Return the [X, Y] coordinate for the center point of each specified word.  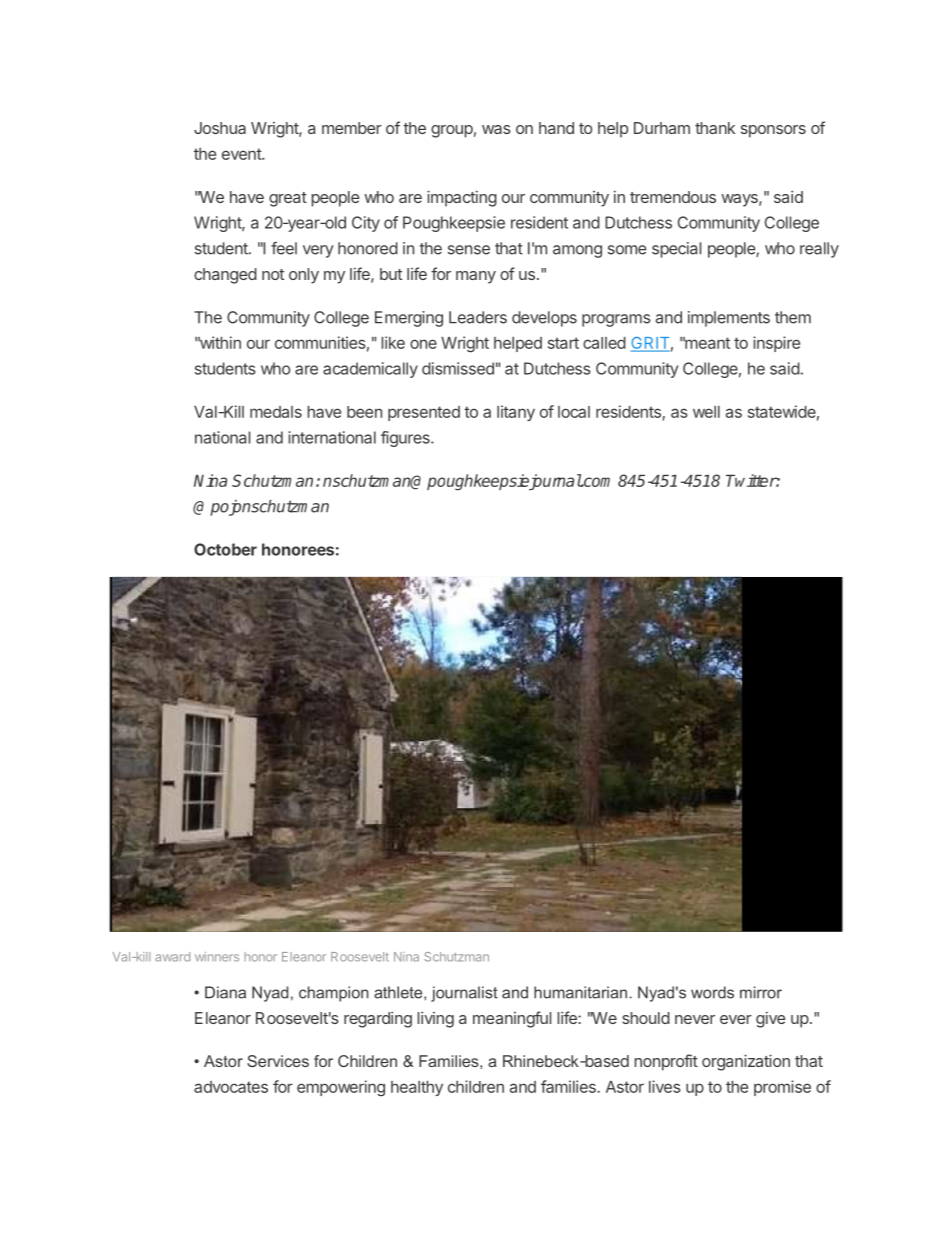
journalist [464, 994]
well [706, 412]
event [242, 154]
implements [729, 319]
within [219, 342]
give [771, 1020]
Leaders [478, 317]
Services [278, 1061]
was [496, 129]
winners [217, 957]
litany [516, 413]
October [225, 549]
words [712, 992]
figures [406, 439]
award [172, 957]
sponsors [773, 131]
